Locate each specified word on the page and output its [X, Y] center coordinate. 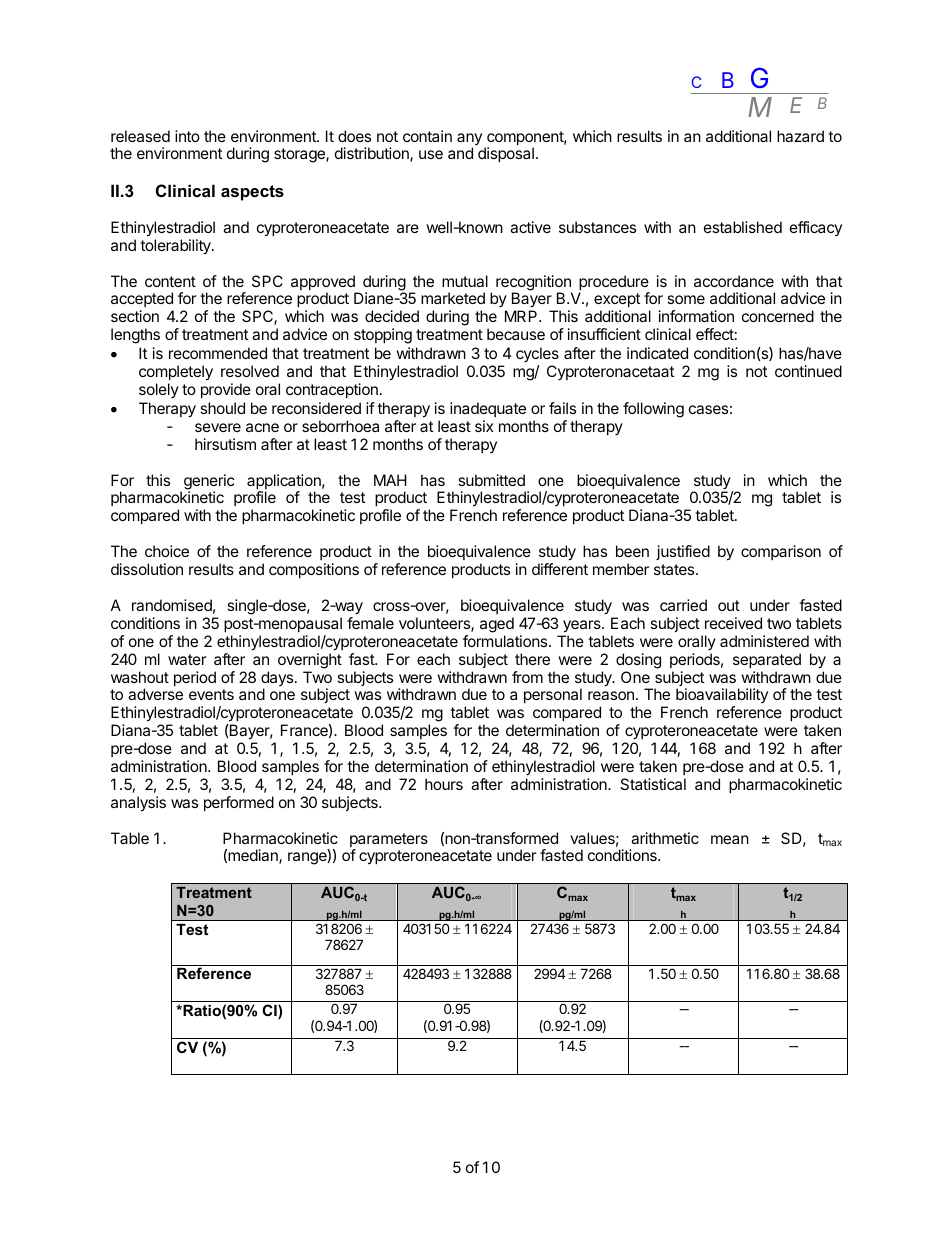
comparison [781, 552]
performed [239, 803]
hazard [800, 136]
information [696, 316]
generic [207, 483]
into [187, 136]
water [187, 659]
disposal [506, 154]
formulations [506, 641]
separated [767, 660]
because [516, 334]
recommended [218, 353]
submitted [491, 480]
